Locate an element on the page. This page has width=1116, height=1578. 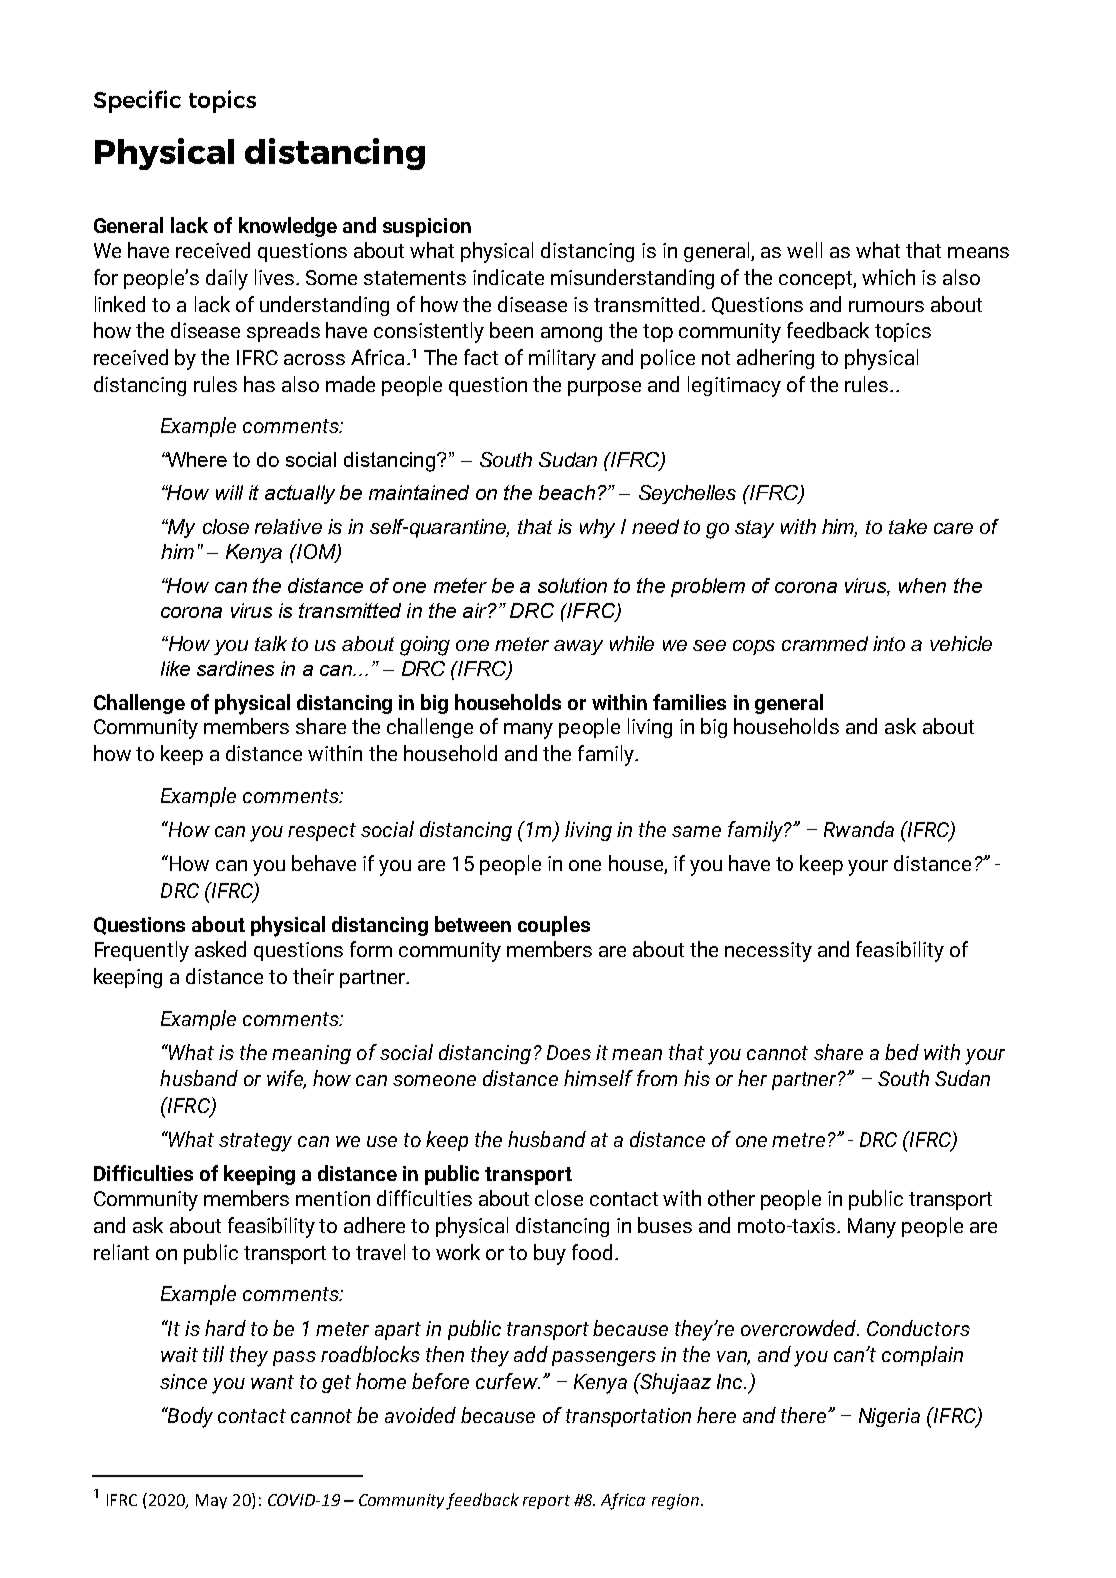
report is located at coordinates (546, 1502).
